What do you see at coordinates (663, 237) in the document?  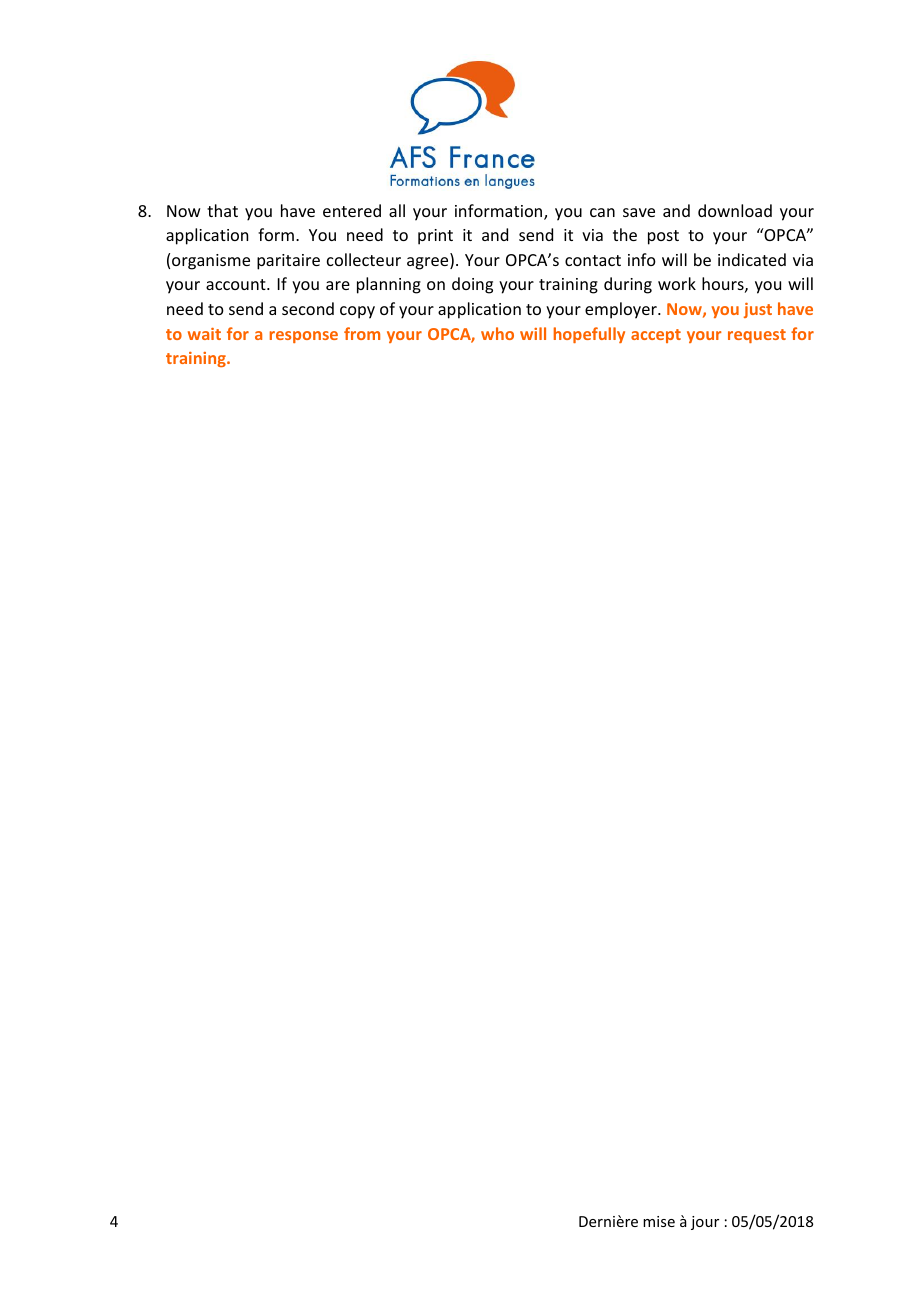 I see `post` at bounding box center [663, 237].
